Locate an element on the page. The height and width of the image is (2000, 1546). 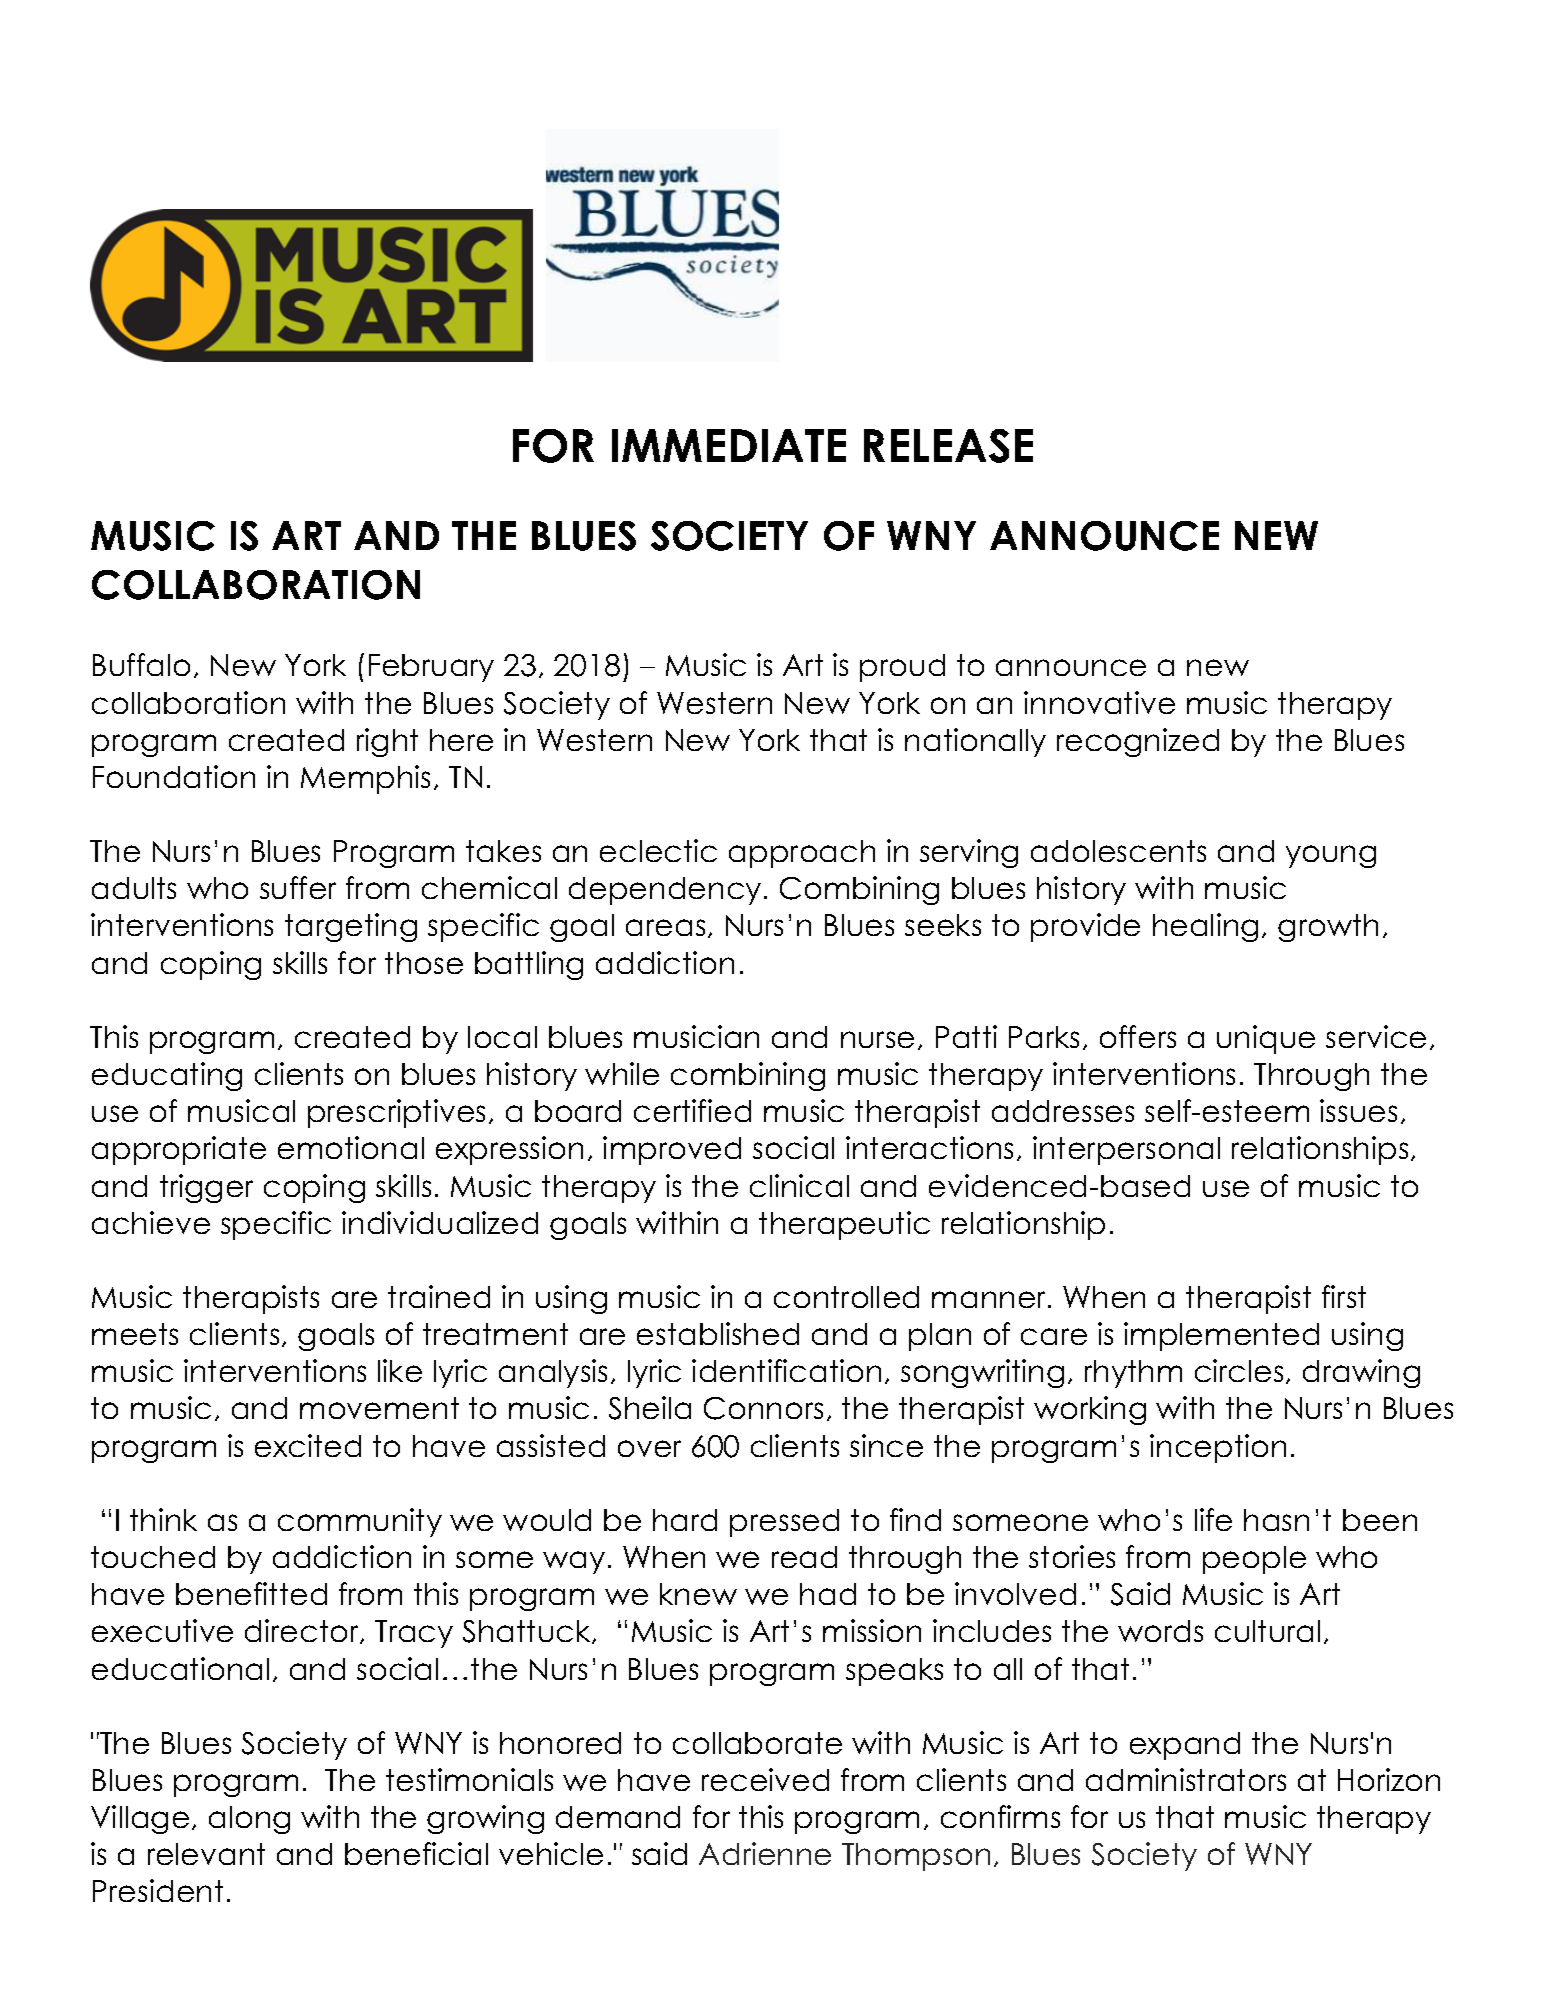
IMMEDIATE is located at coordinates (729, 445).
